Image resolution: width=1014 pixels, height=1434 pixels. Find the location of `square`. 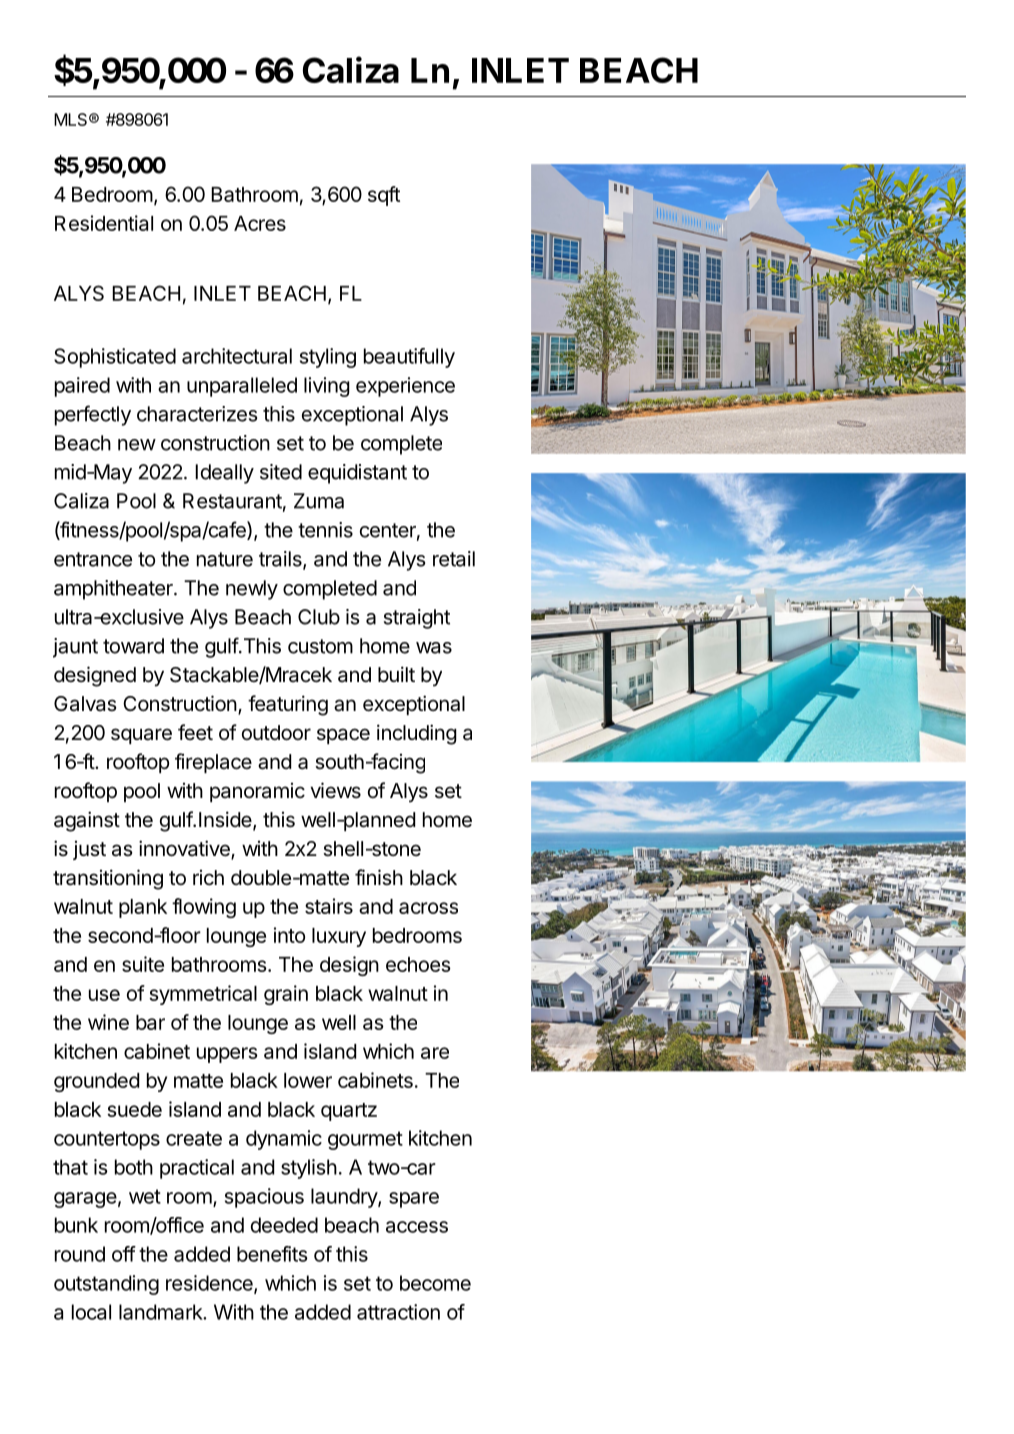

square is located at coordinates (141, 736).
